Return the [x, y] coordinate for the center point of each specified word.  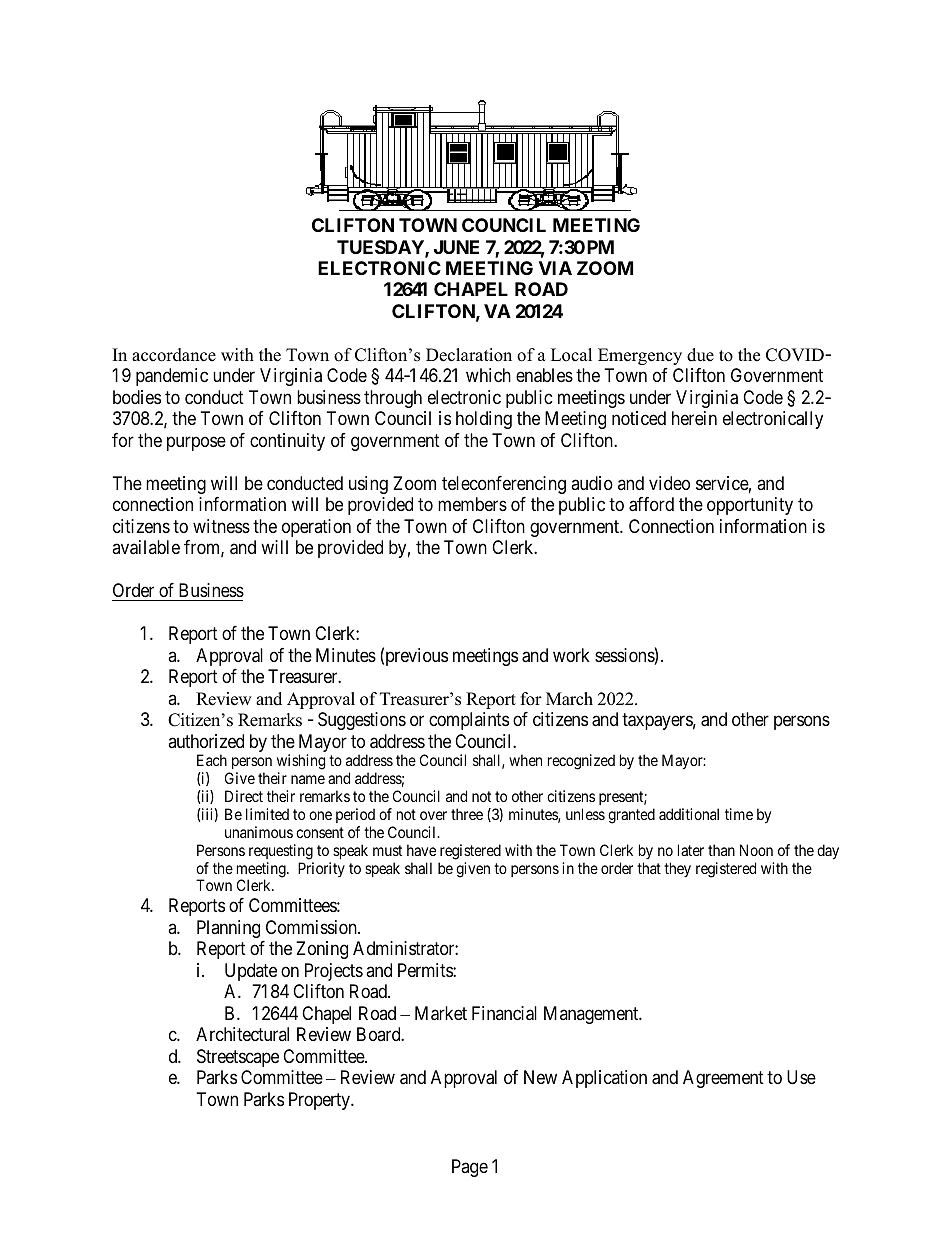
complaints [469, 721]
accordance [174, 355]
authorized [206, 741]
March [569, 699]
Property [320, 1101]
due [700, 355]
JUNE [456, 247]
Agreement [723, 1079]
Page [470, 1168]
